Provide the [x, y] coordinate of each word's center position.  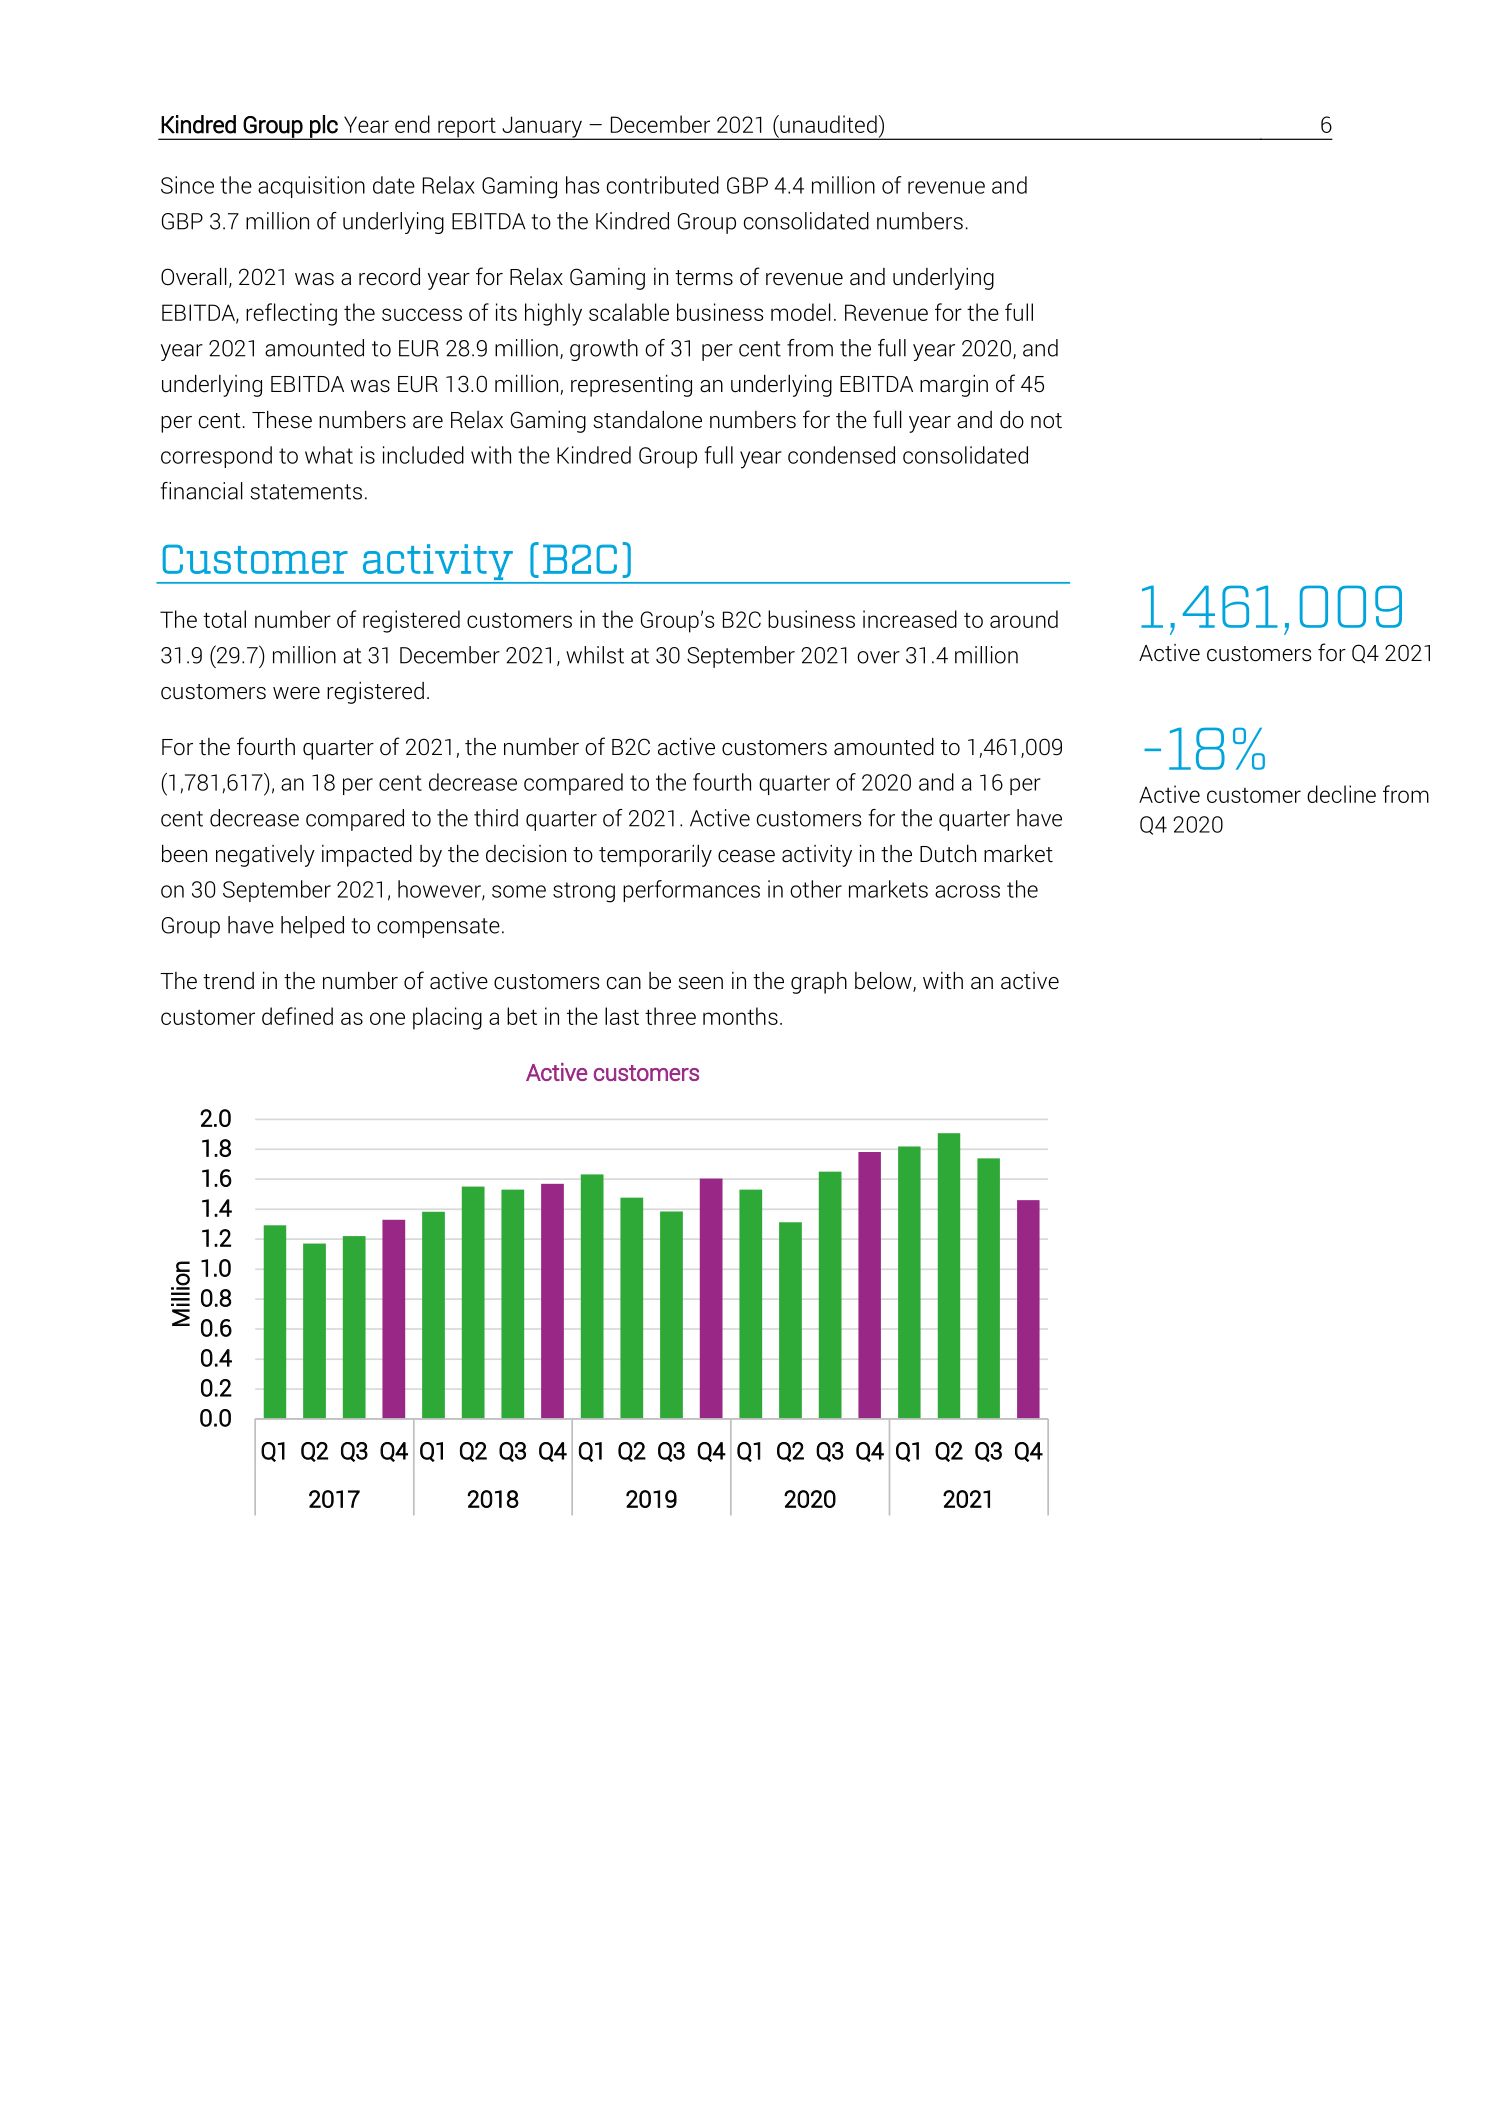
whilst [595, 655]
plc [324, 127]
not [1046, 421]
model [801, 312]
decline [1341, 794]
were [296, 693]
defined [297, 1016]
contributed [663, 185]
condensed [841, 455]
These [282, 420]
